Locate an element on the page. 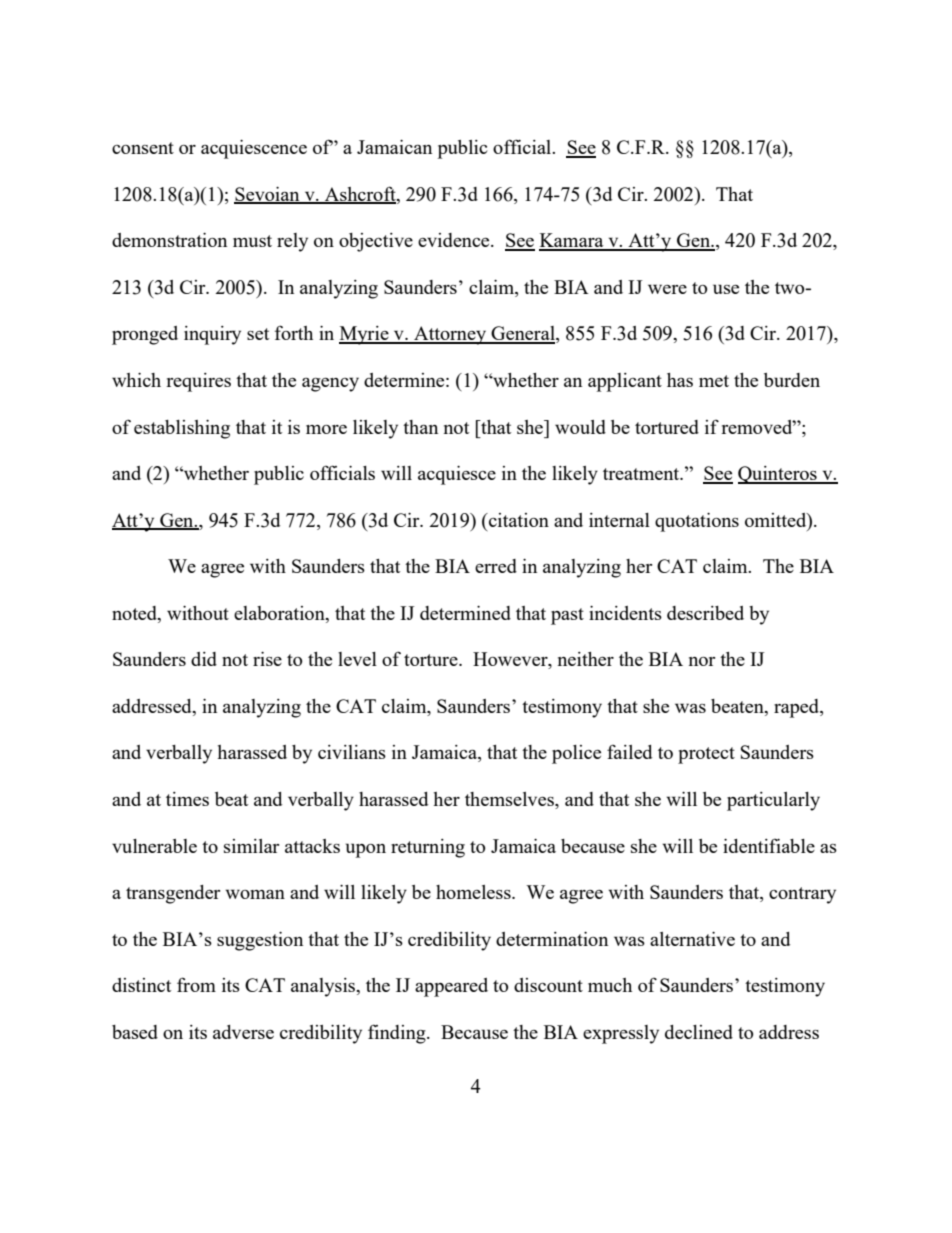 This image has width=952, height=1233. declined is located at coordinates (699, 1032).
